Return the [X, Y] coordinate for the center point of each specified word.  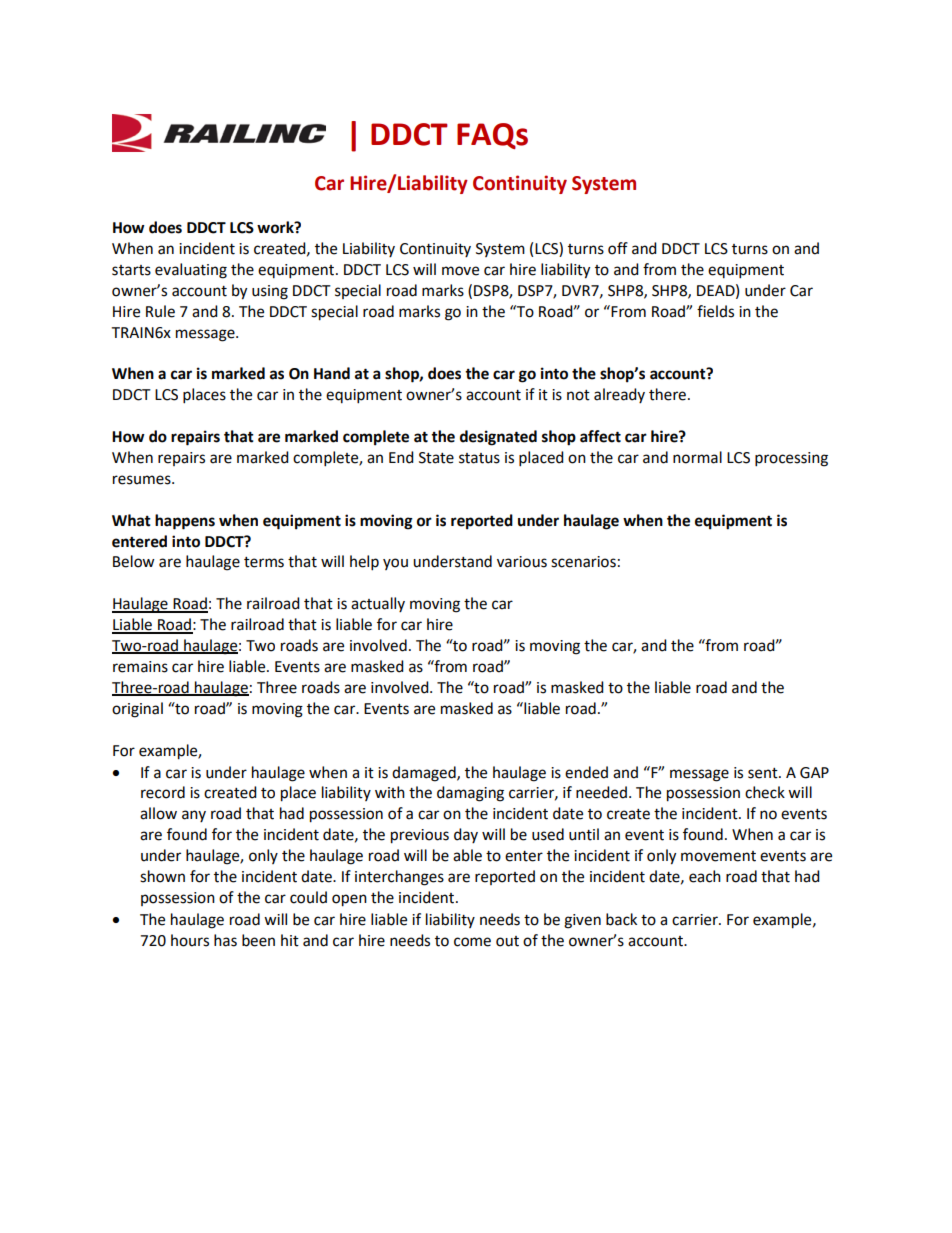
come [472, 942]
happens [185, 522]
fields [715, 311]
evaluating [191, 271]
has [225, 940]
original [137, 710]
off [618, 248]
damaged [425, 774]
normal [697, 457]
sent [764, 773]
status [479, 458]
